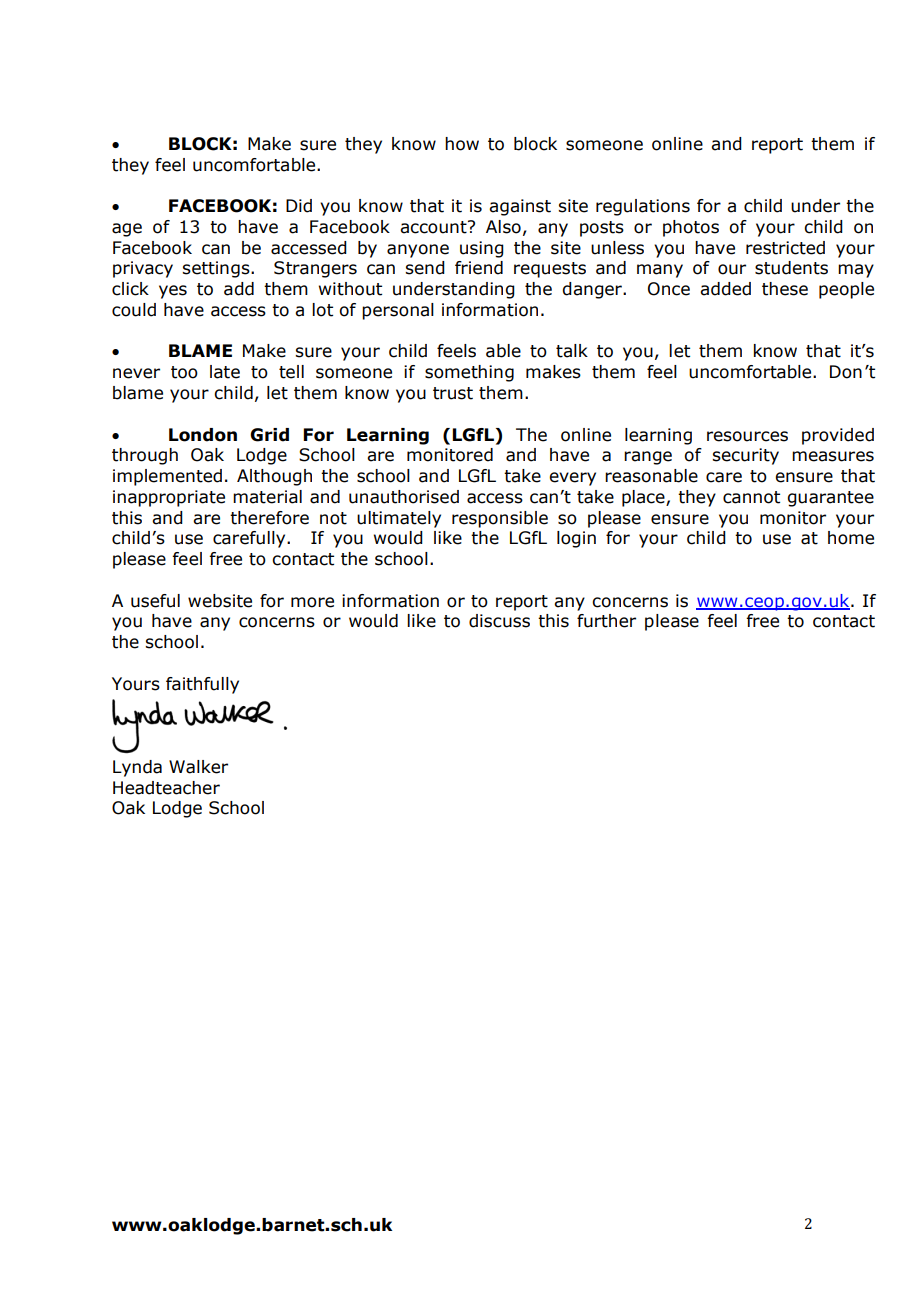  What do you see at coordinates (198, 767) in the page?
I see `Walker` at bounding box center [198, 767].
